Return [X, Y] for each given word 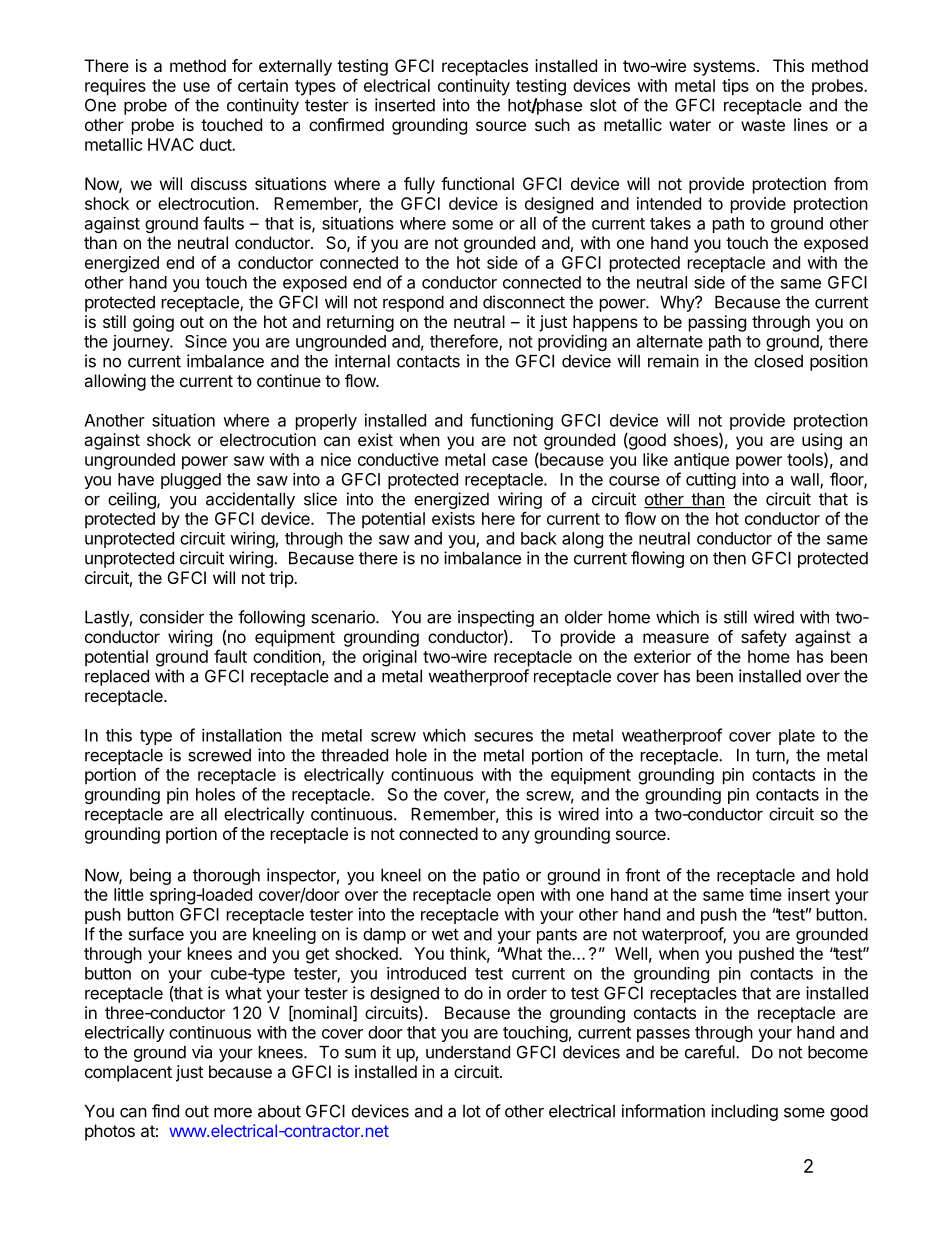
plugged [191, 481]
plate [797, 737]
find [165, 1111]
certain [263, 85]
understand [468, 1052]
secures [503, 737]
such [552, 124]
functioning [511, 421]
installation [242, 735]
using [822, 441]
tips [735, 87]
